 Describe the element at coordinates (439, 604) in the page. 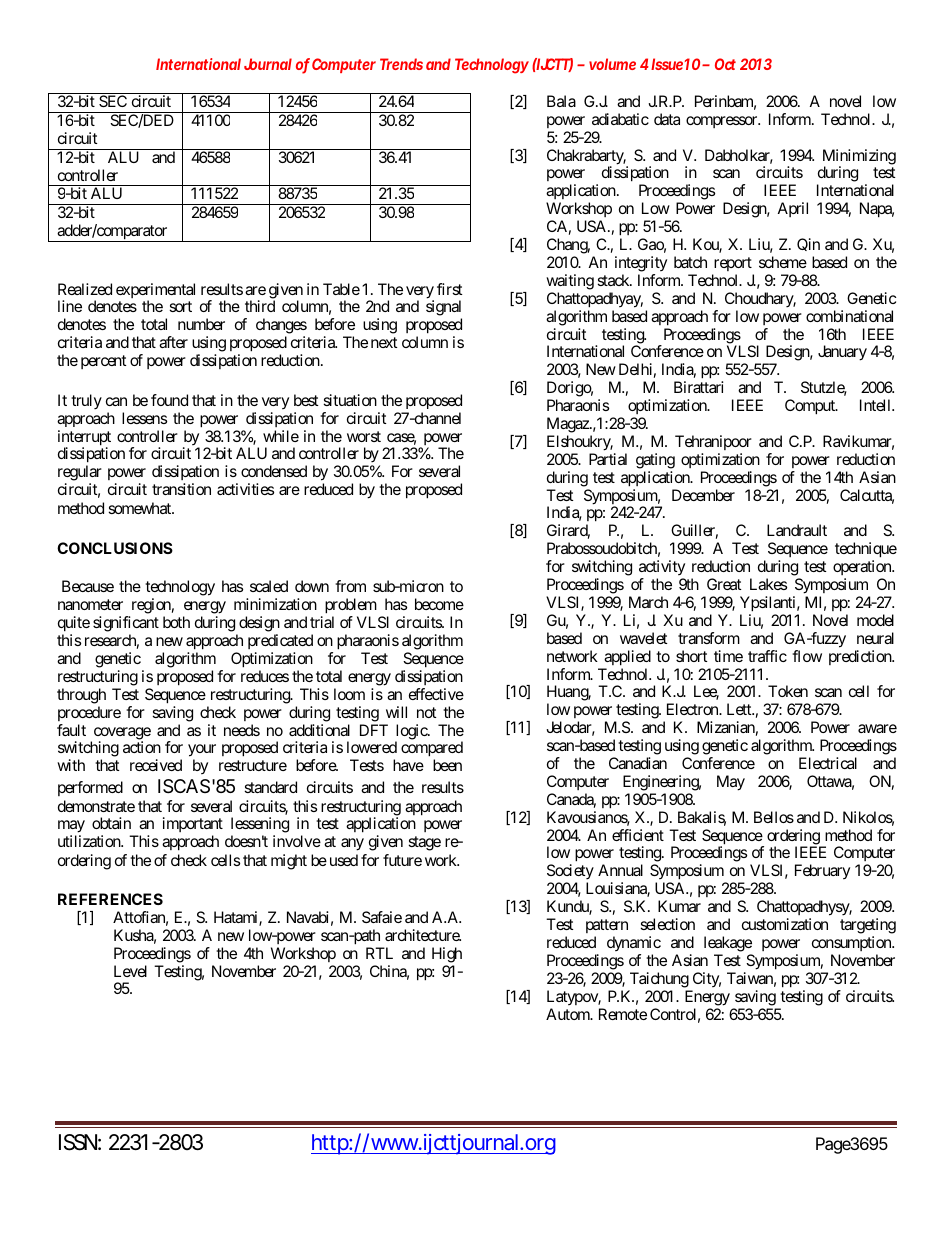

I see `become` at that location.
